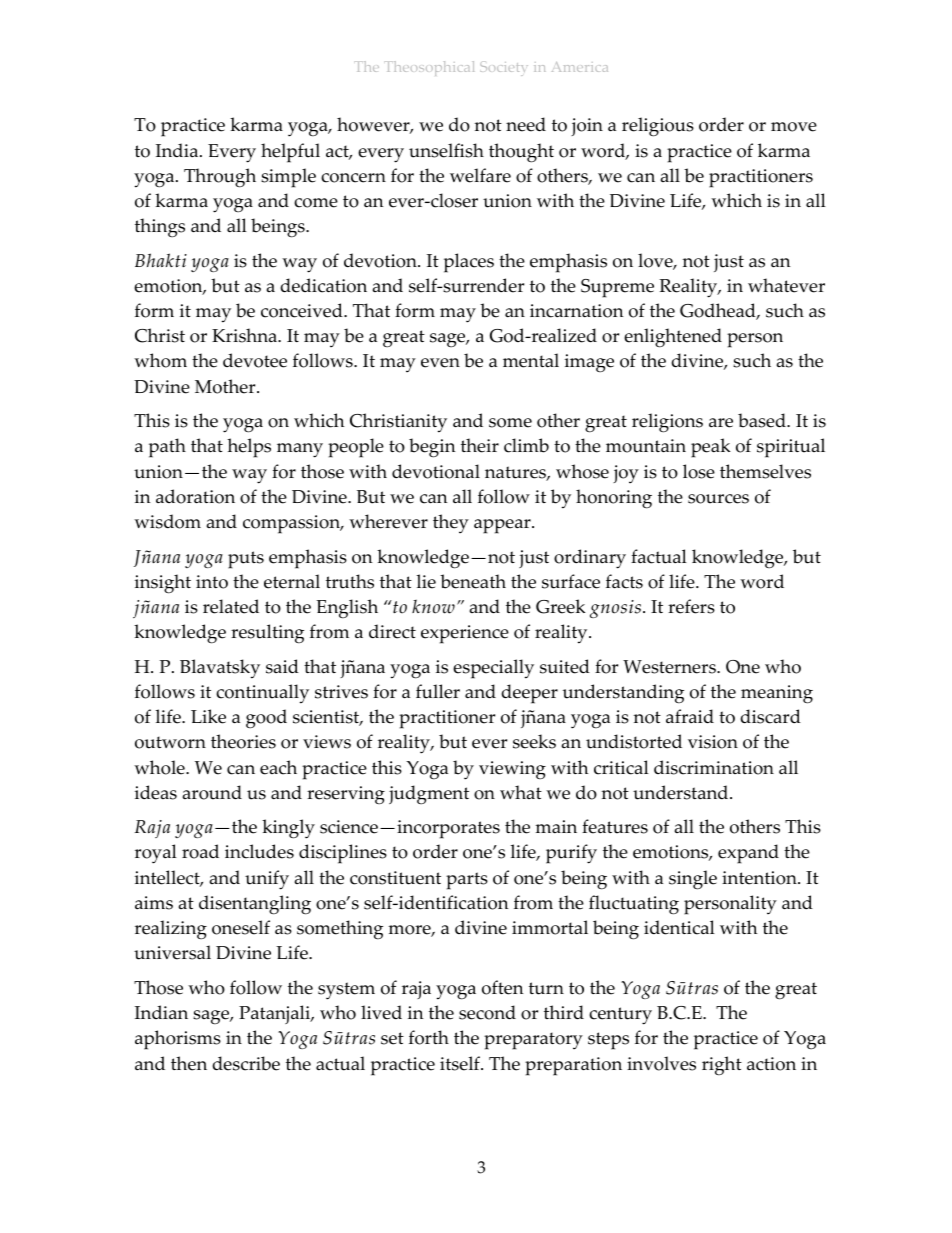 This page has width=952, height=1233. Describe the element at coordinates (208, 716) in the page. I see `Like` at that location.
